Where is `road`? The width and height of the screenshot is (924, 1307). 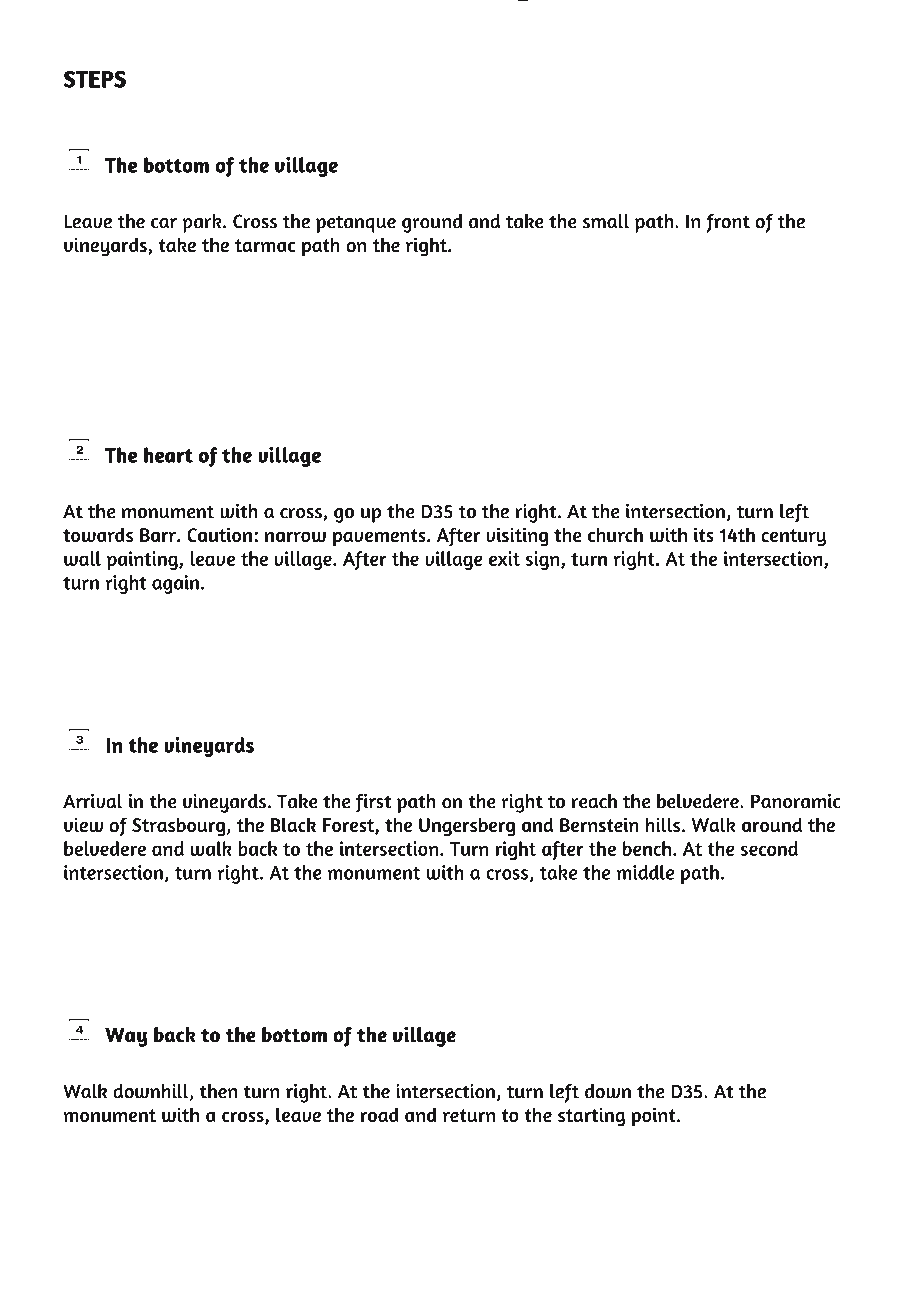 road is located at coordinates (379, 1114).
